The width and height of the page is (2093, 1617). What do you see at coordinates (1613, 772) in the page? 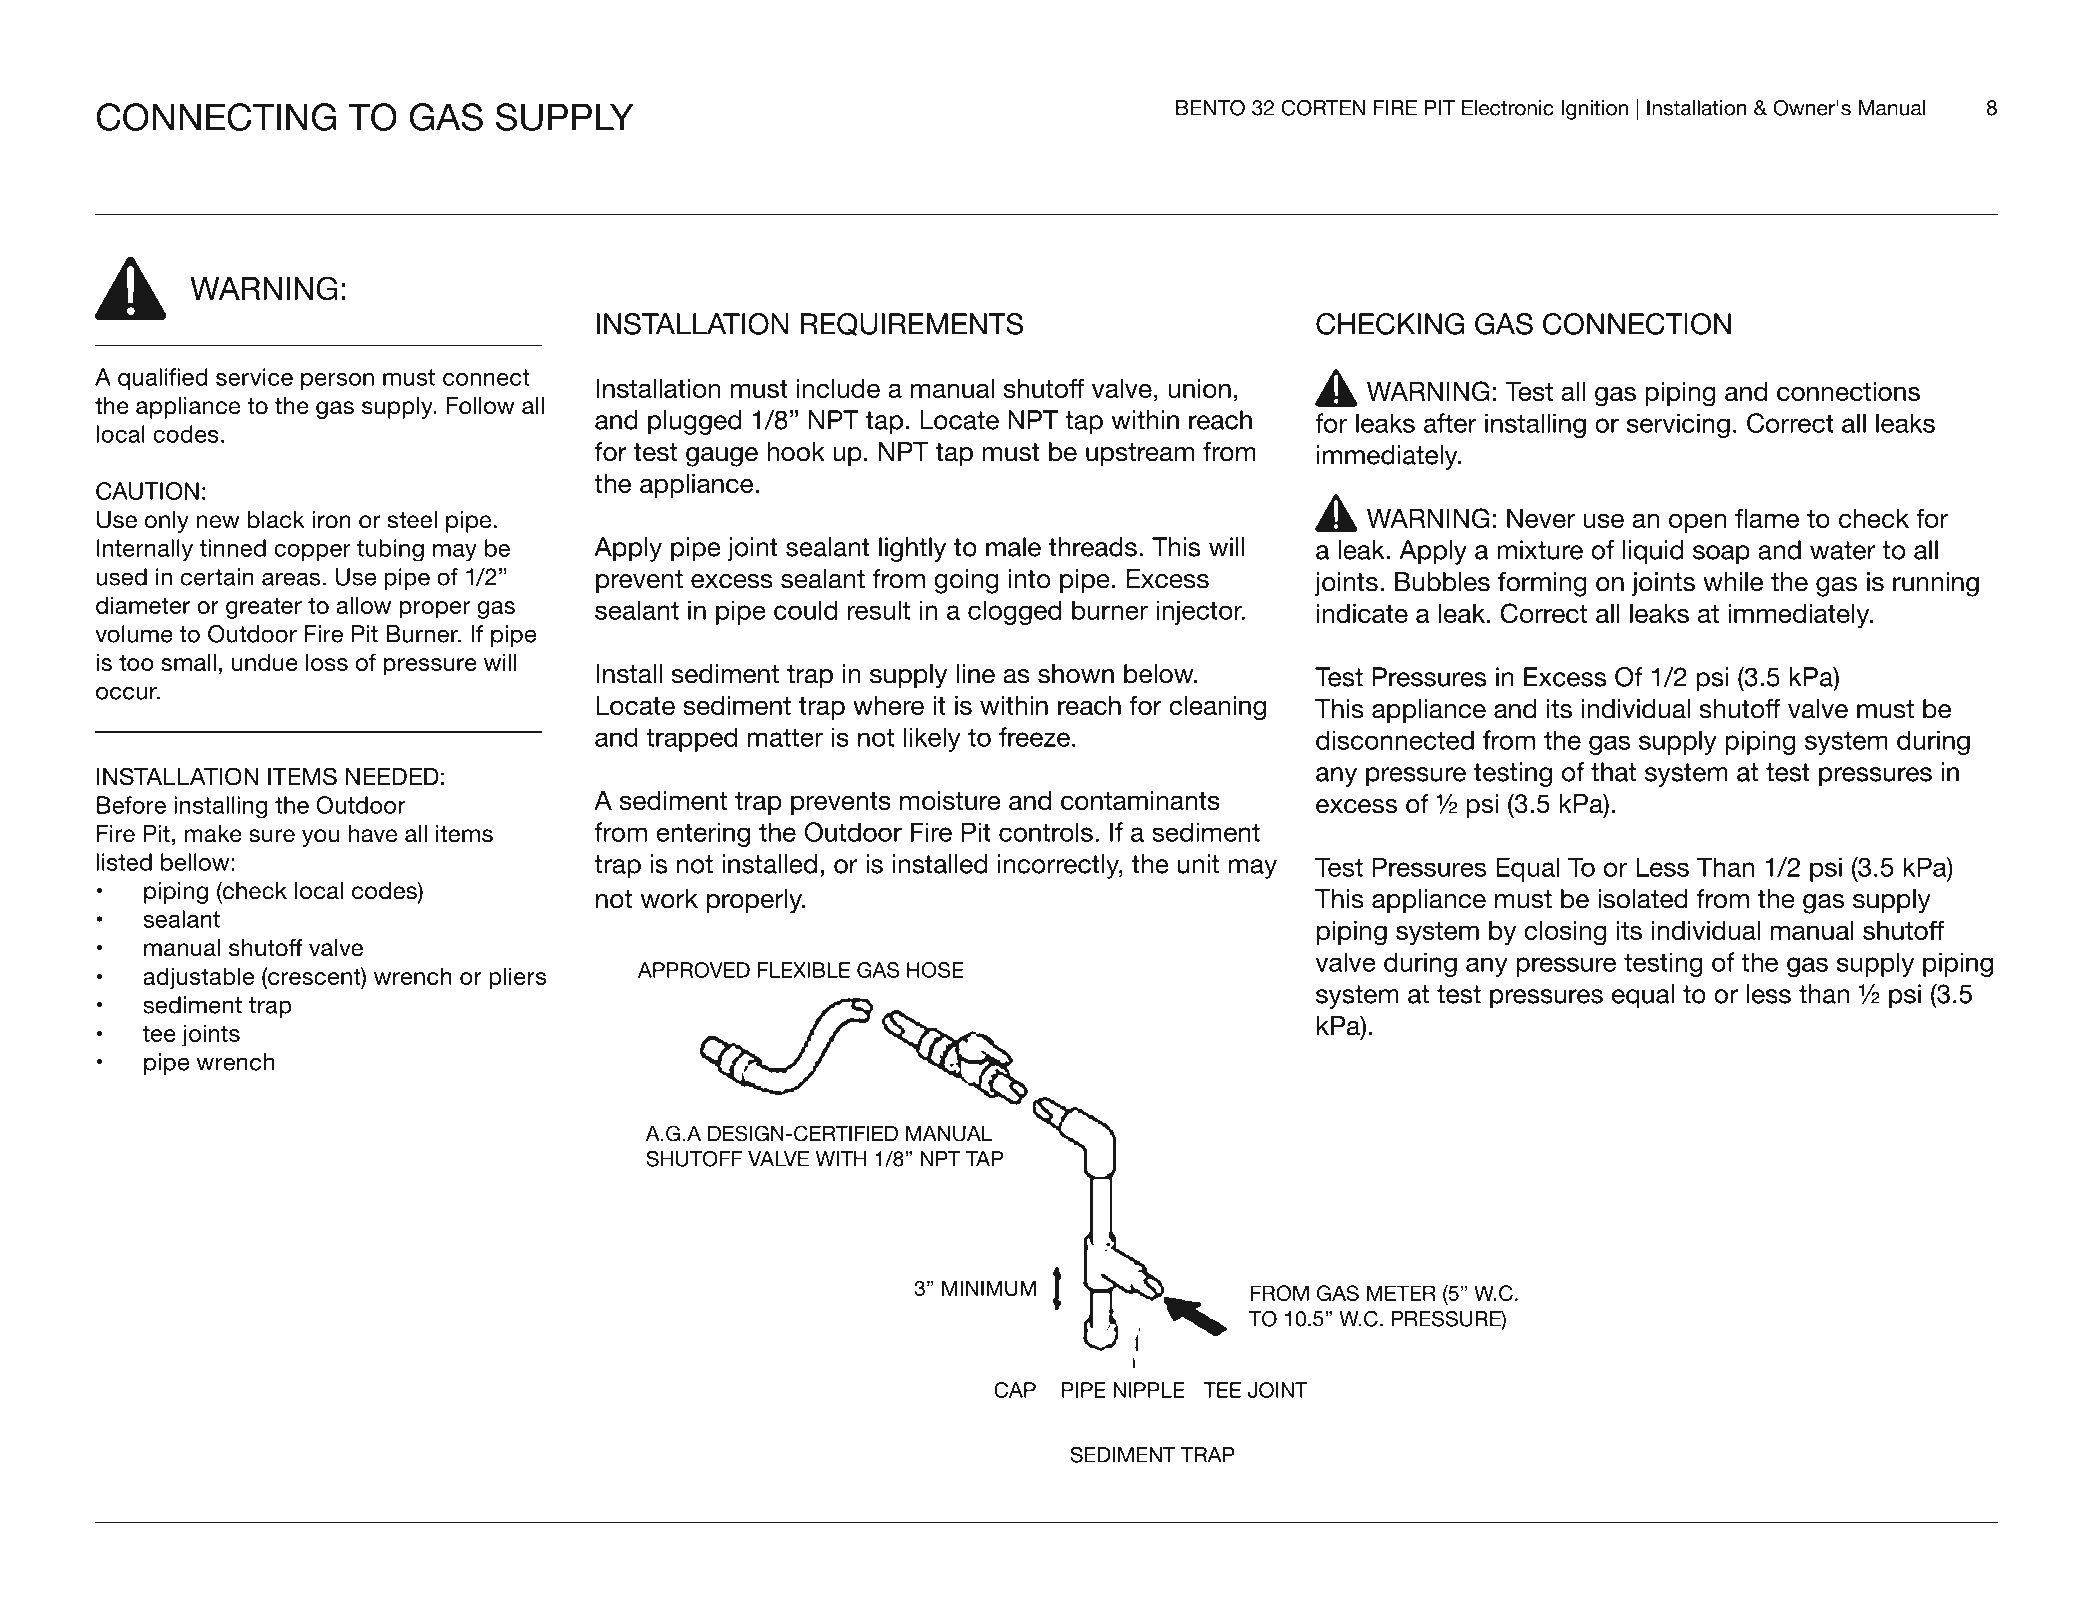
I see `that` at bounding box center [1613, 772].
